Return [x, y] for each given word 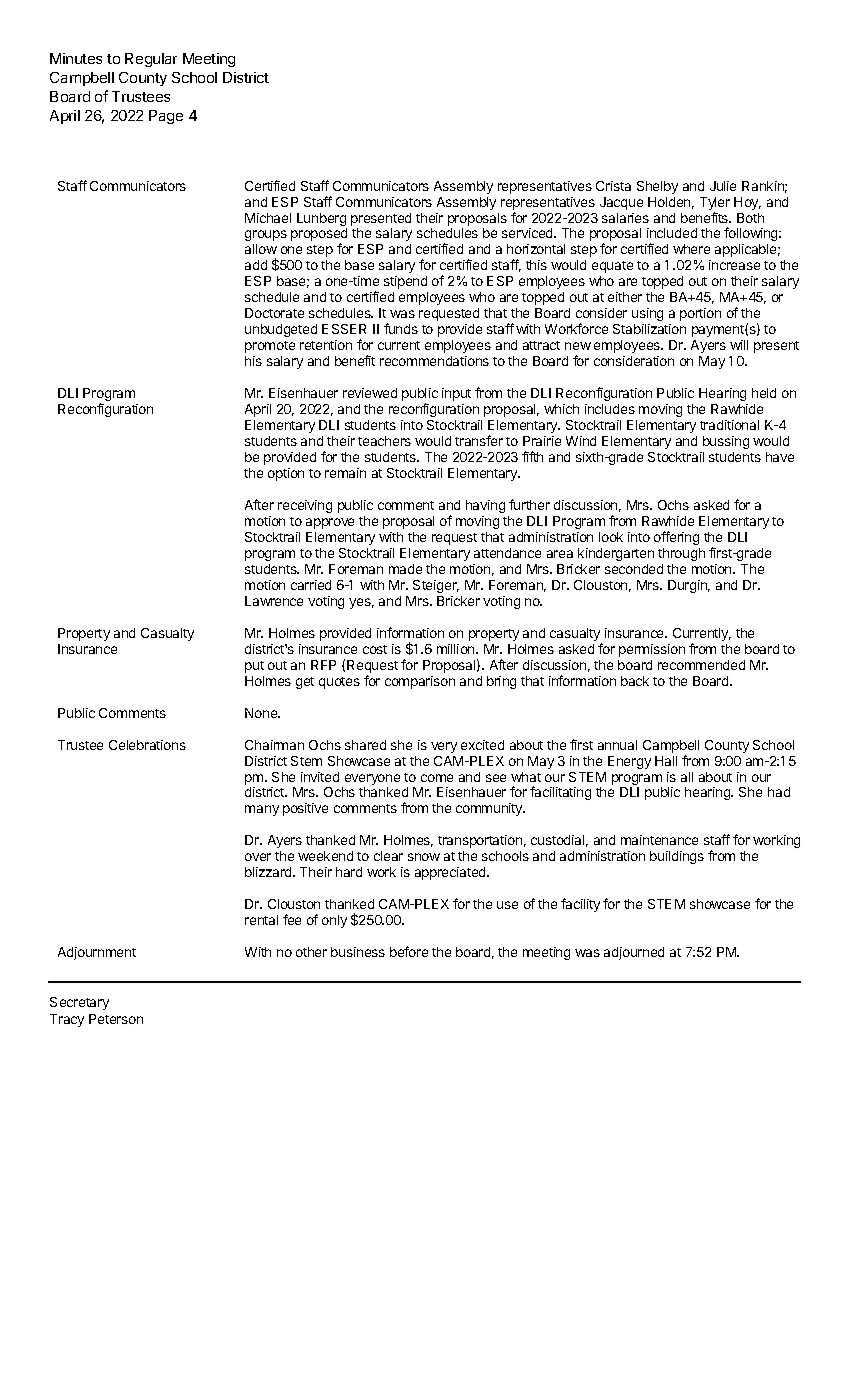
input [456, 394]
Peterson [116, 1019]
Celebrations [147, 745]
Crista [613, 186]
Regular [151, 60]
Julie [723, 186]
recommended [701, 665]
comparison [420, 682]
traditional [729, 425]
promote [270, 347]
